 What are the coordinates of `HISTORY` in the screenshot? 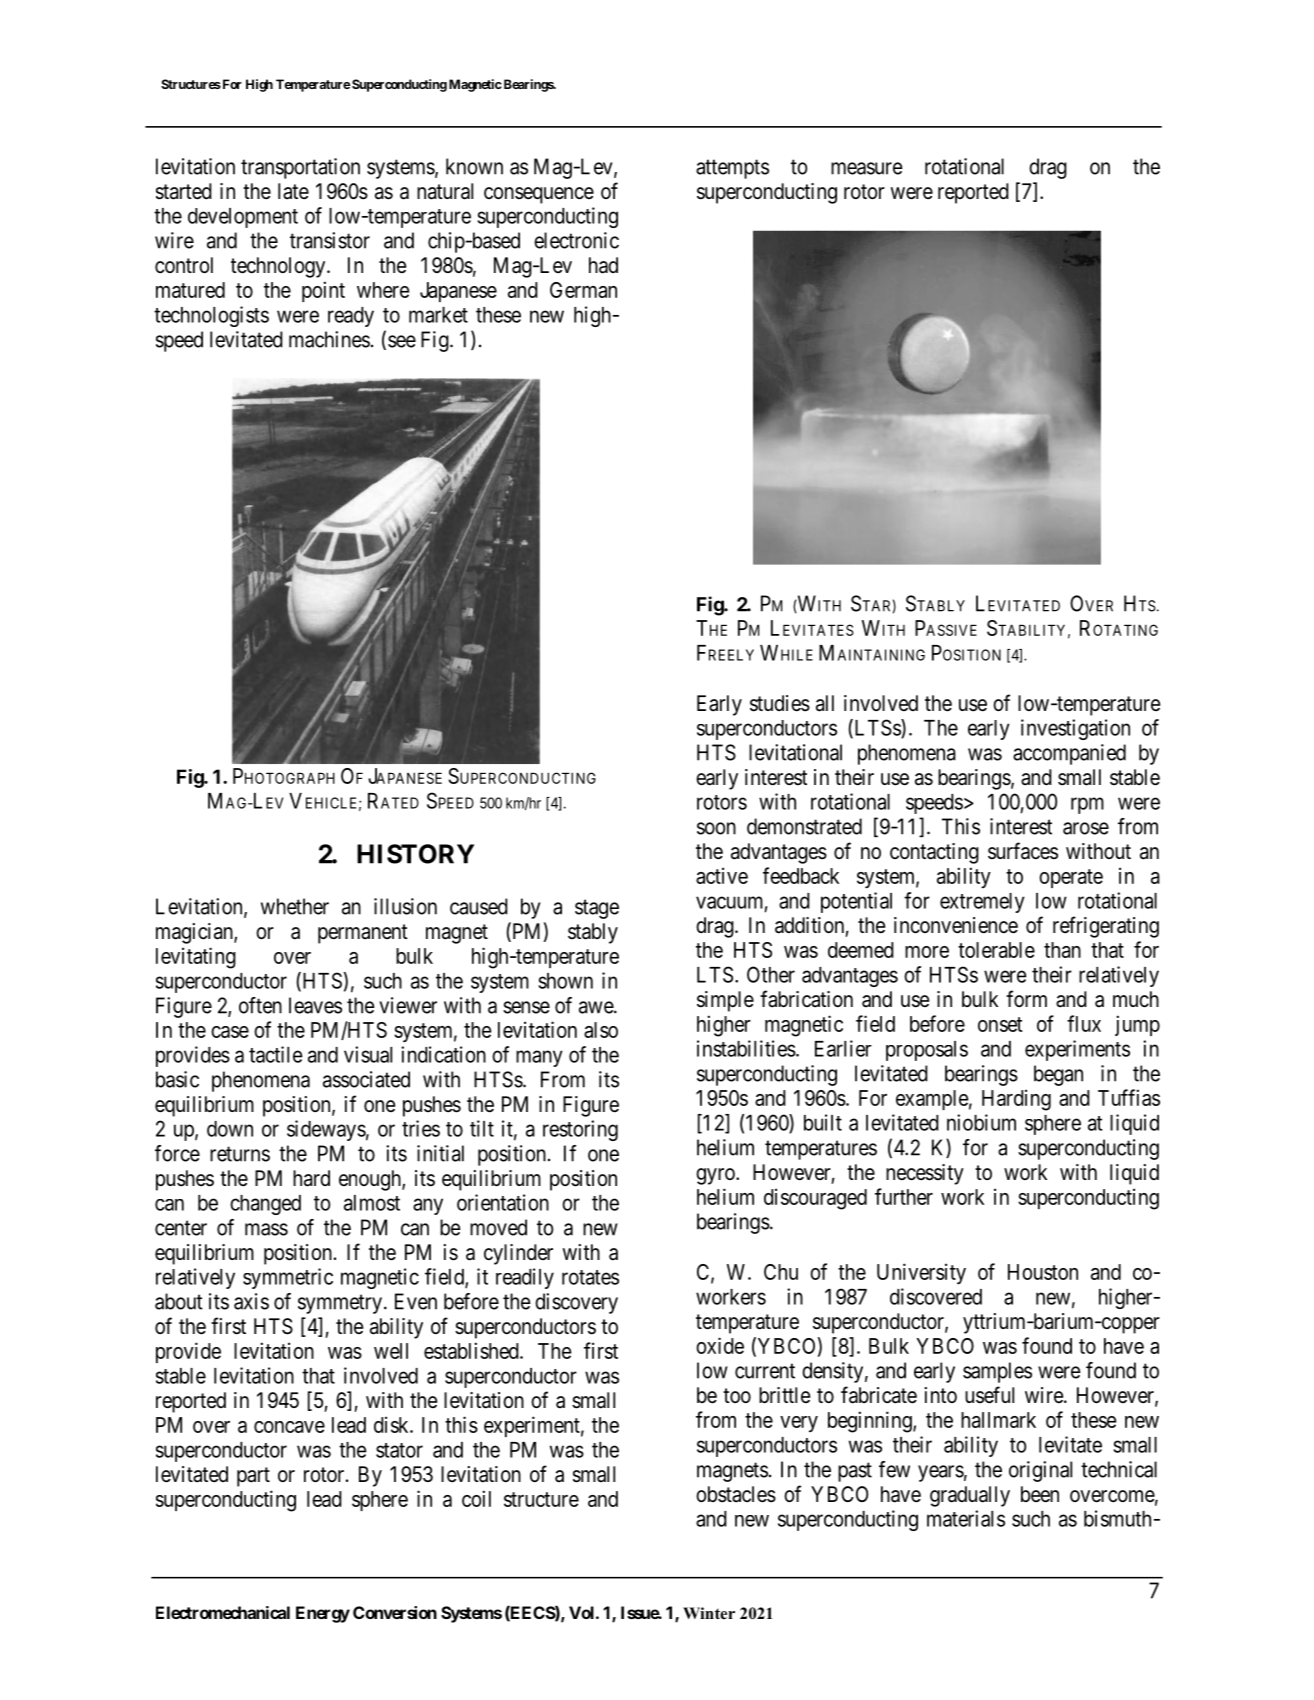 It's located at (415, 854).
